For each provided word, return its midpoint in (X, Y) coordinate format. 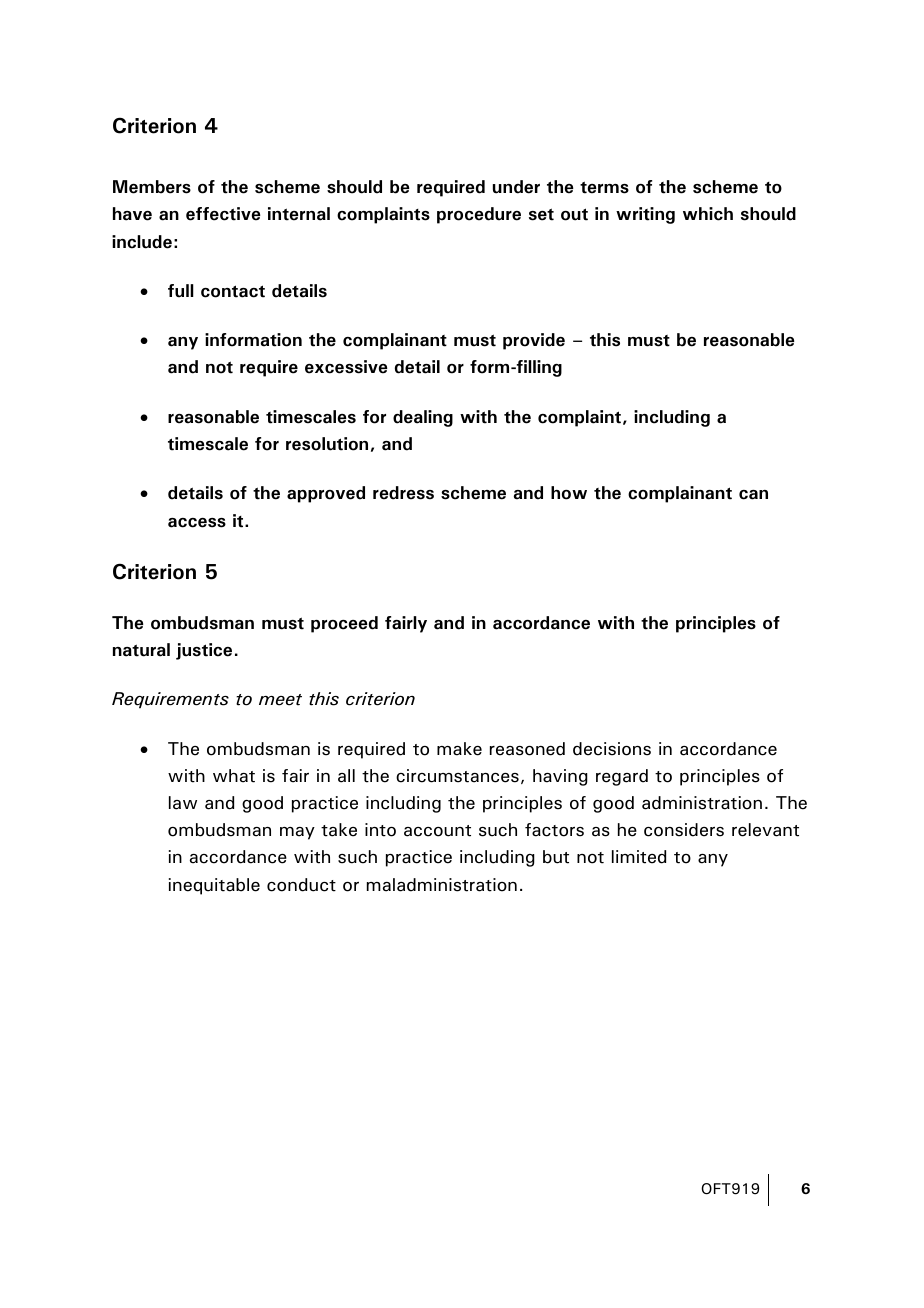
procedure (479, 215)
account (437, 831)
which (708, 214)
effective (223, 214)
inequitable (214, 886)
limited (639, 857)
